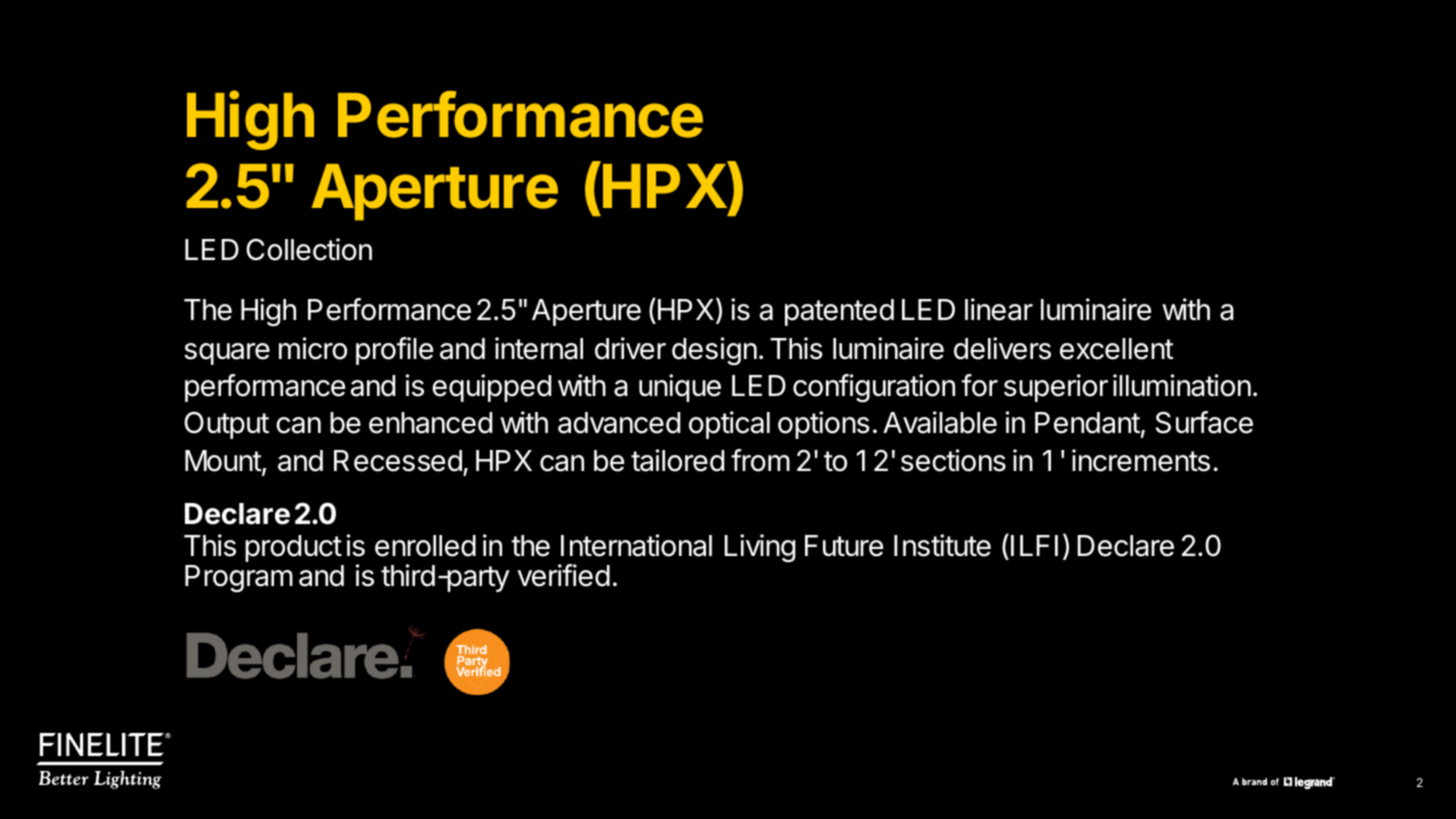  What do you see at coordinates (729, 425) in the document?
I see `optical` at bounding box center [729, 425].
